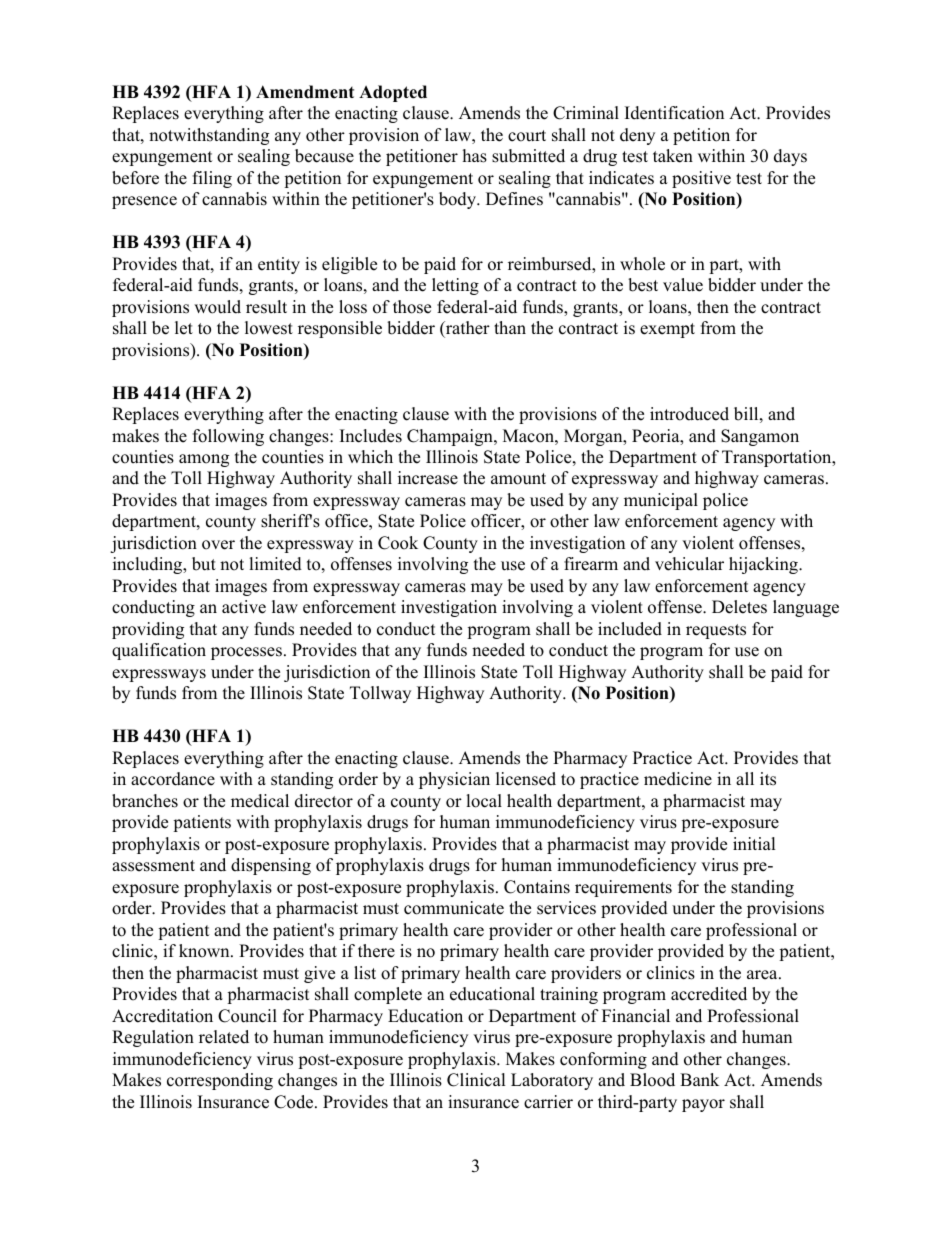 Image resolution: width=952 pixels, height=1233 pixels. I want to click on than, so click(510, 327).
